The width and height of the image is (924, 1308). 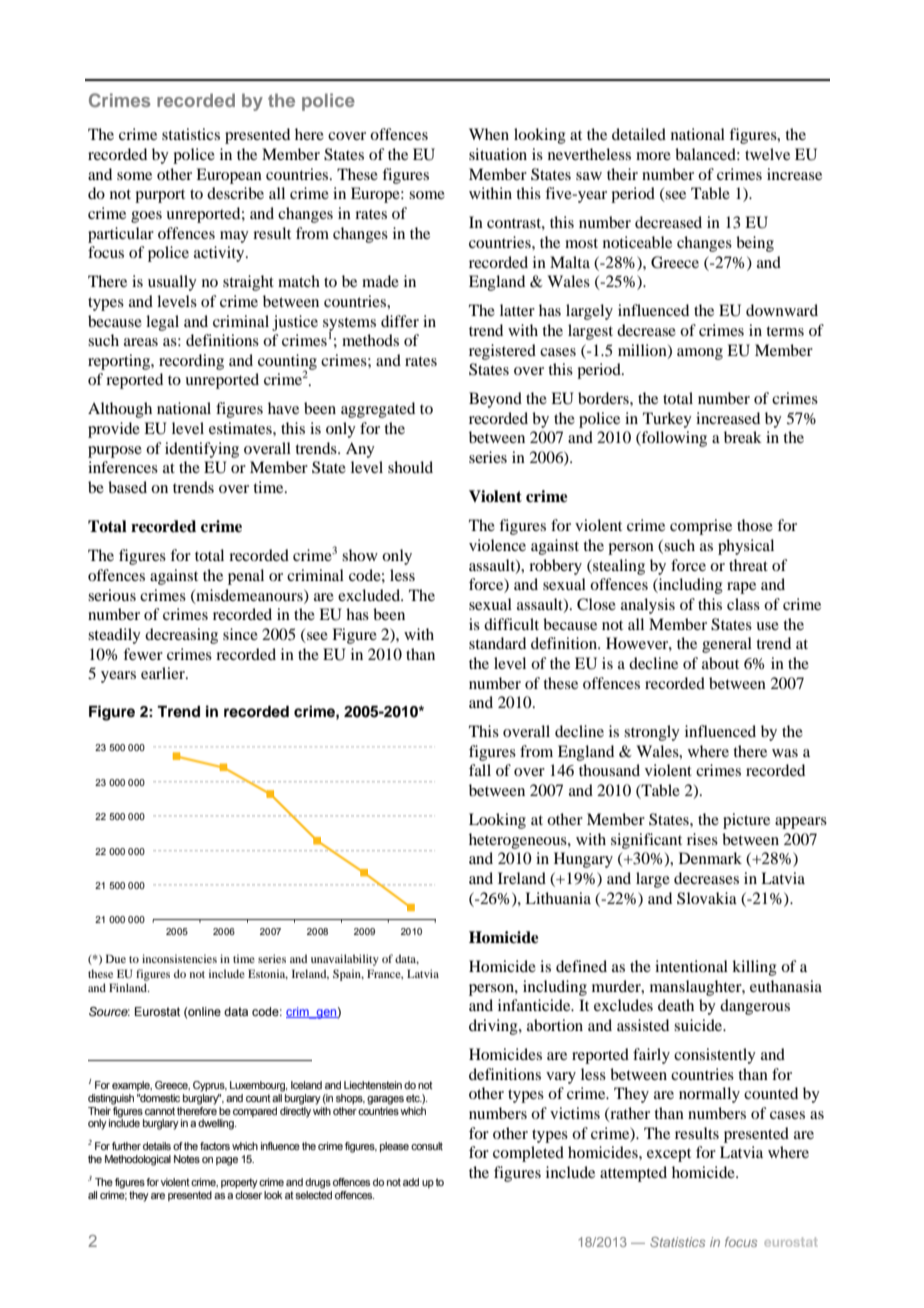 I want to click on inconsistencies, so click(x=179, y=958).
